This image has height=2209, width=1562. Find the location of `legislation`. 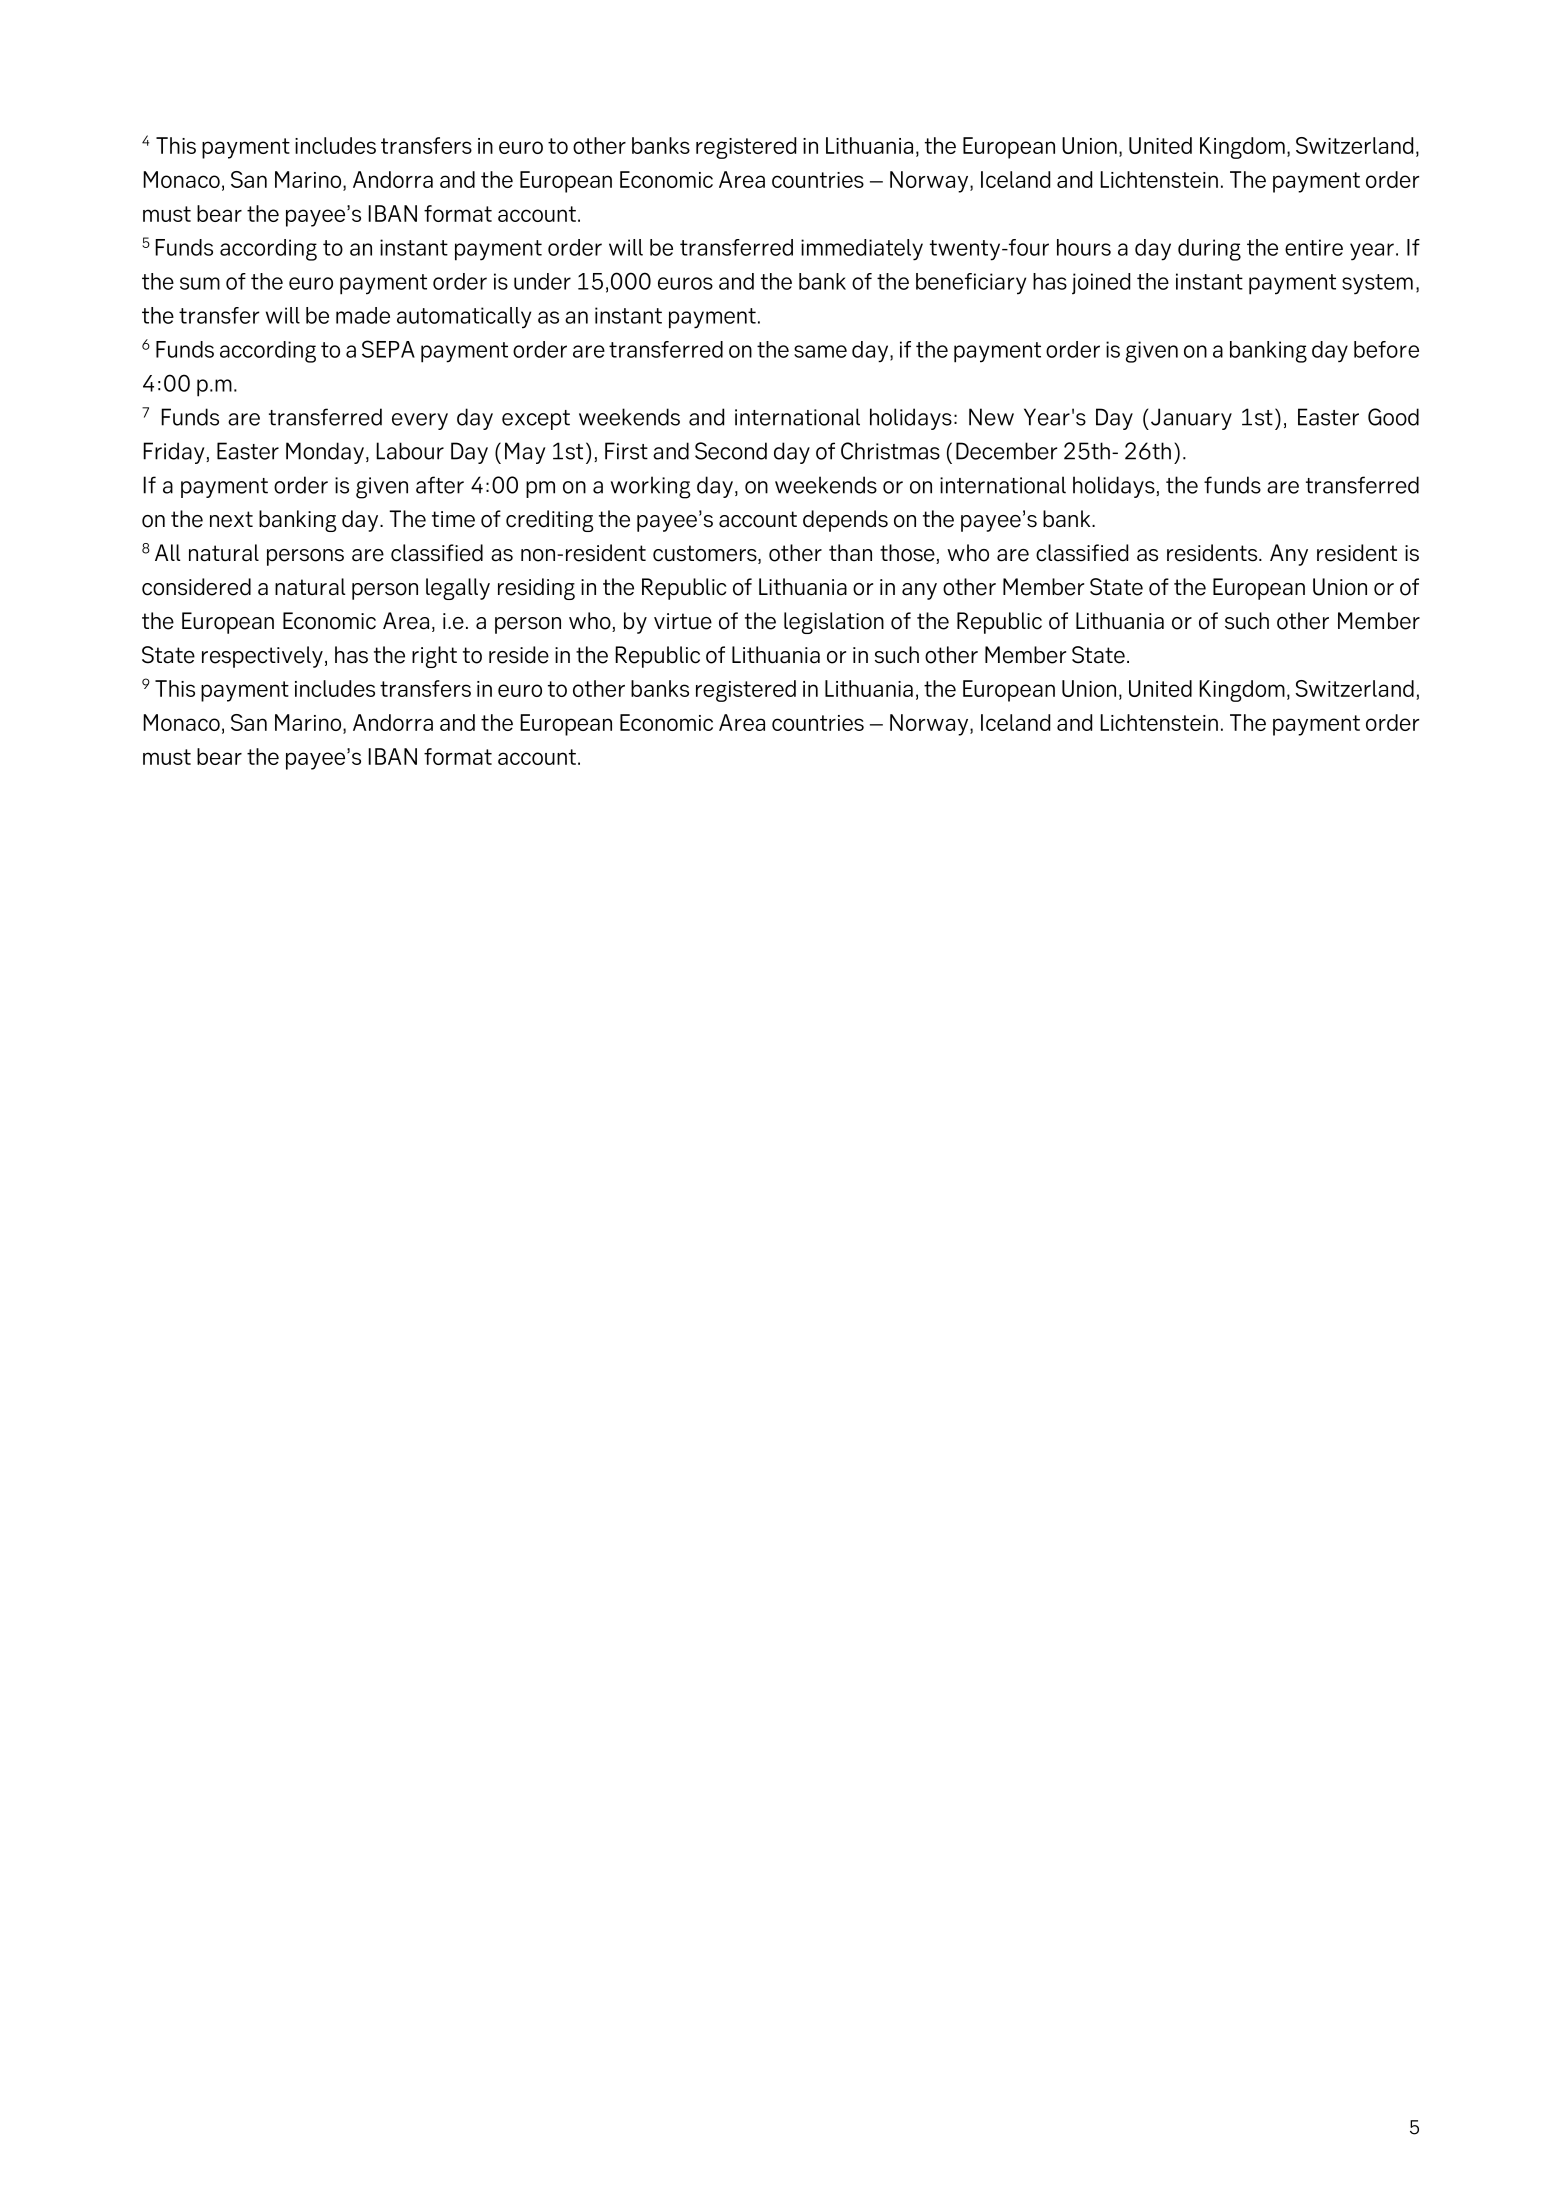

legislation is located at coordinates (834, 623).
